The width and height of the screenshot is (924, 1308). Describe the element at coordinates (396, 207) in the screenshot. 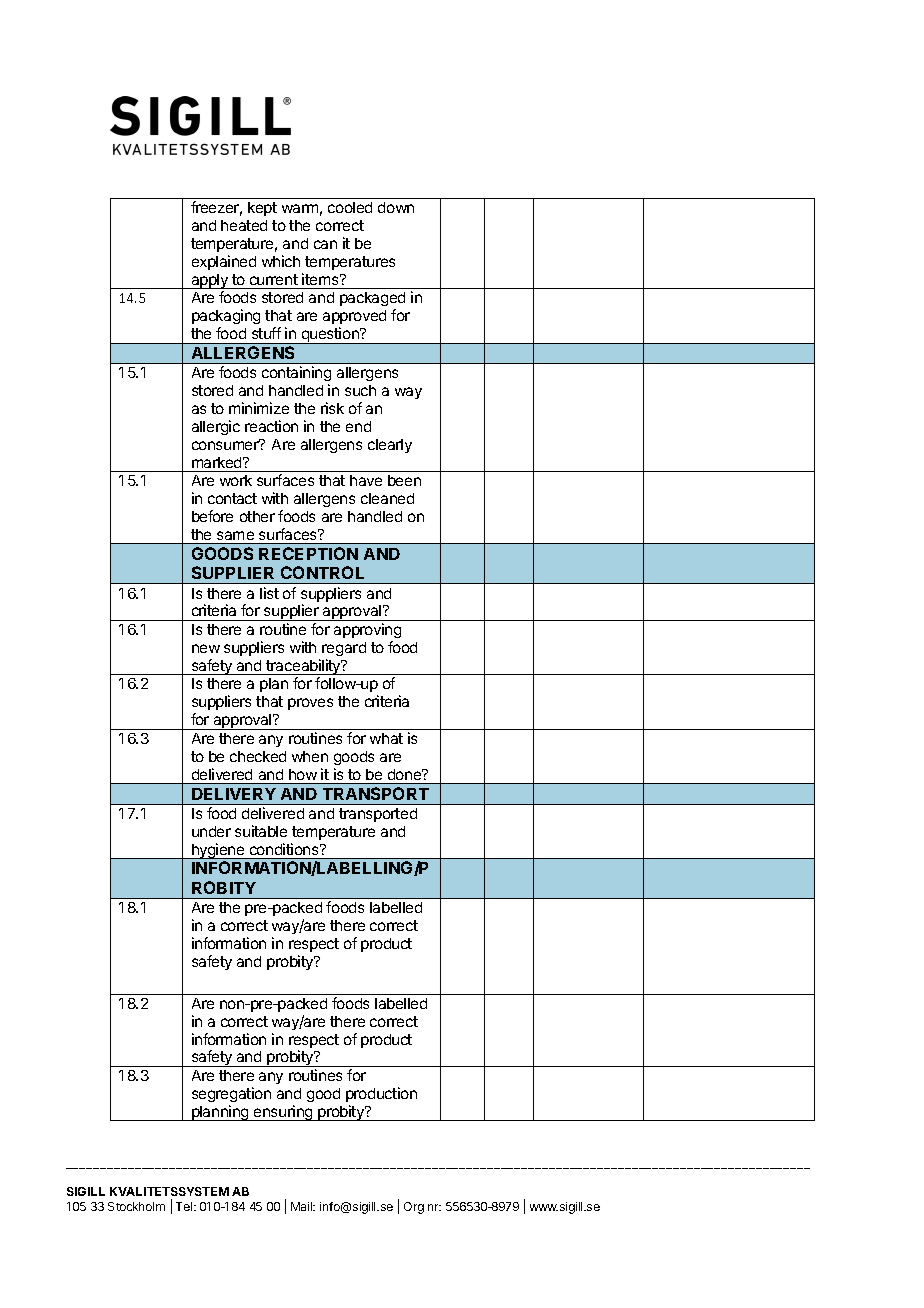

I see `down` at that location.
